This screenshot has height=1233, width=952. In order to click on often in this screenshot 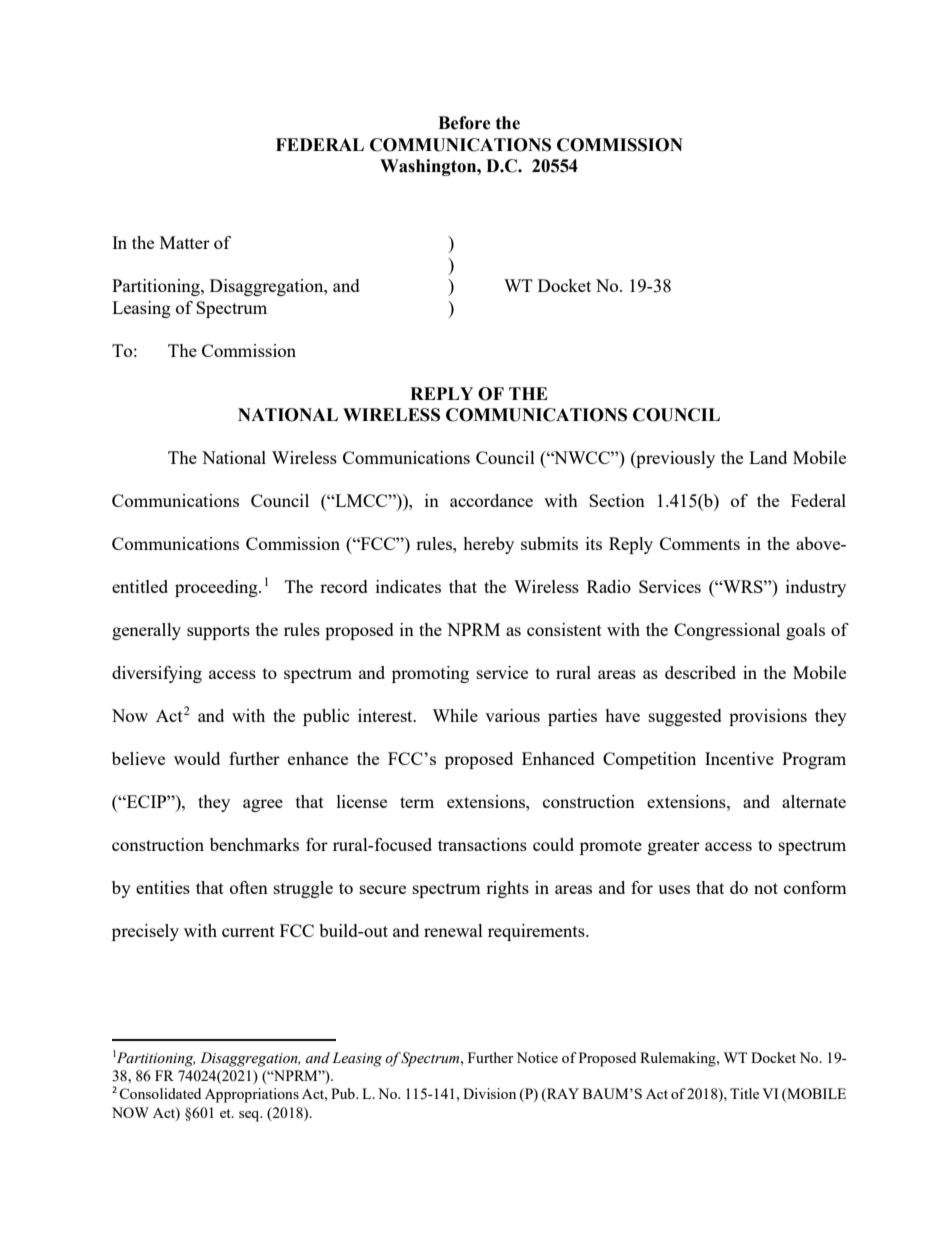, I will do `click(249, 887)`.
